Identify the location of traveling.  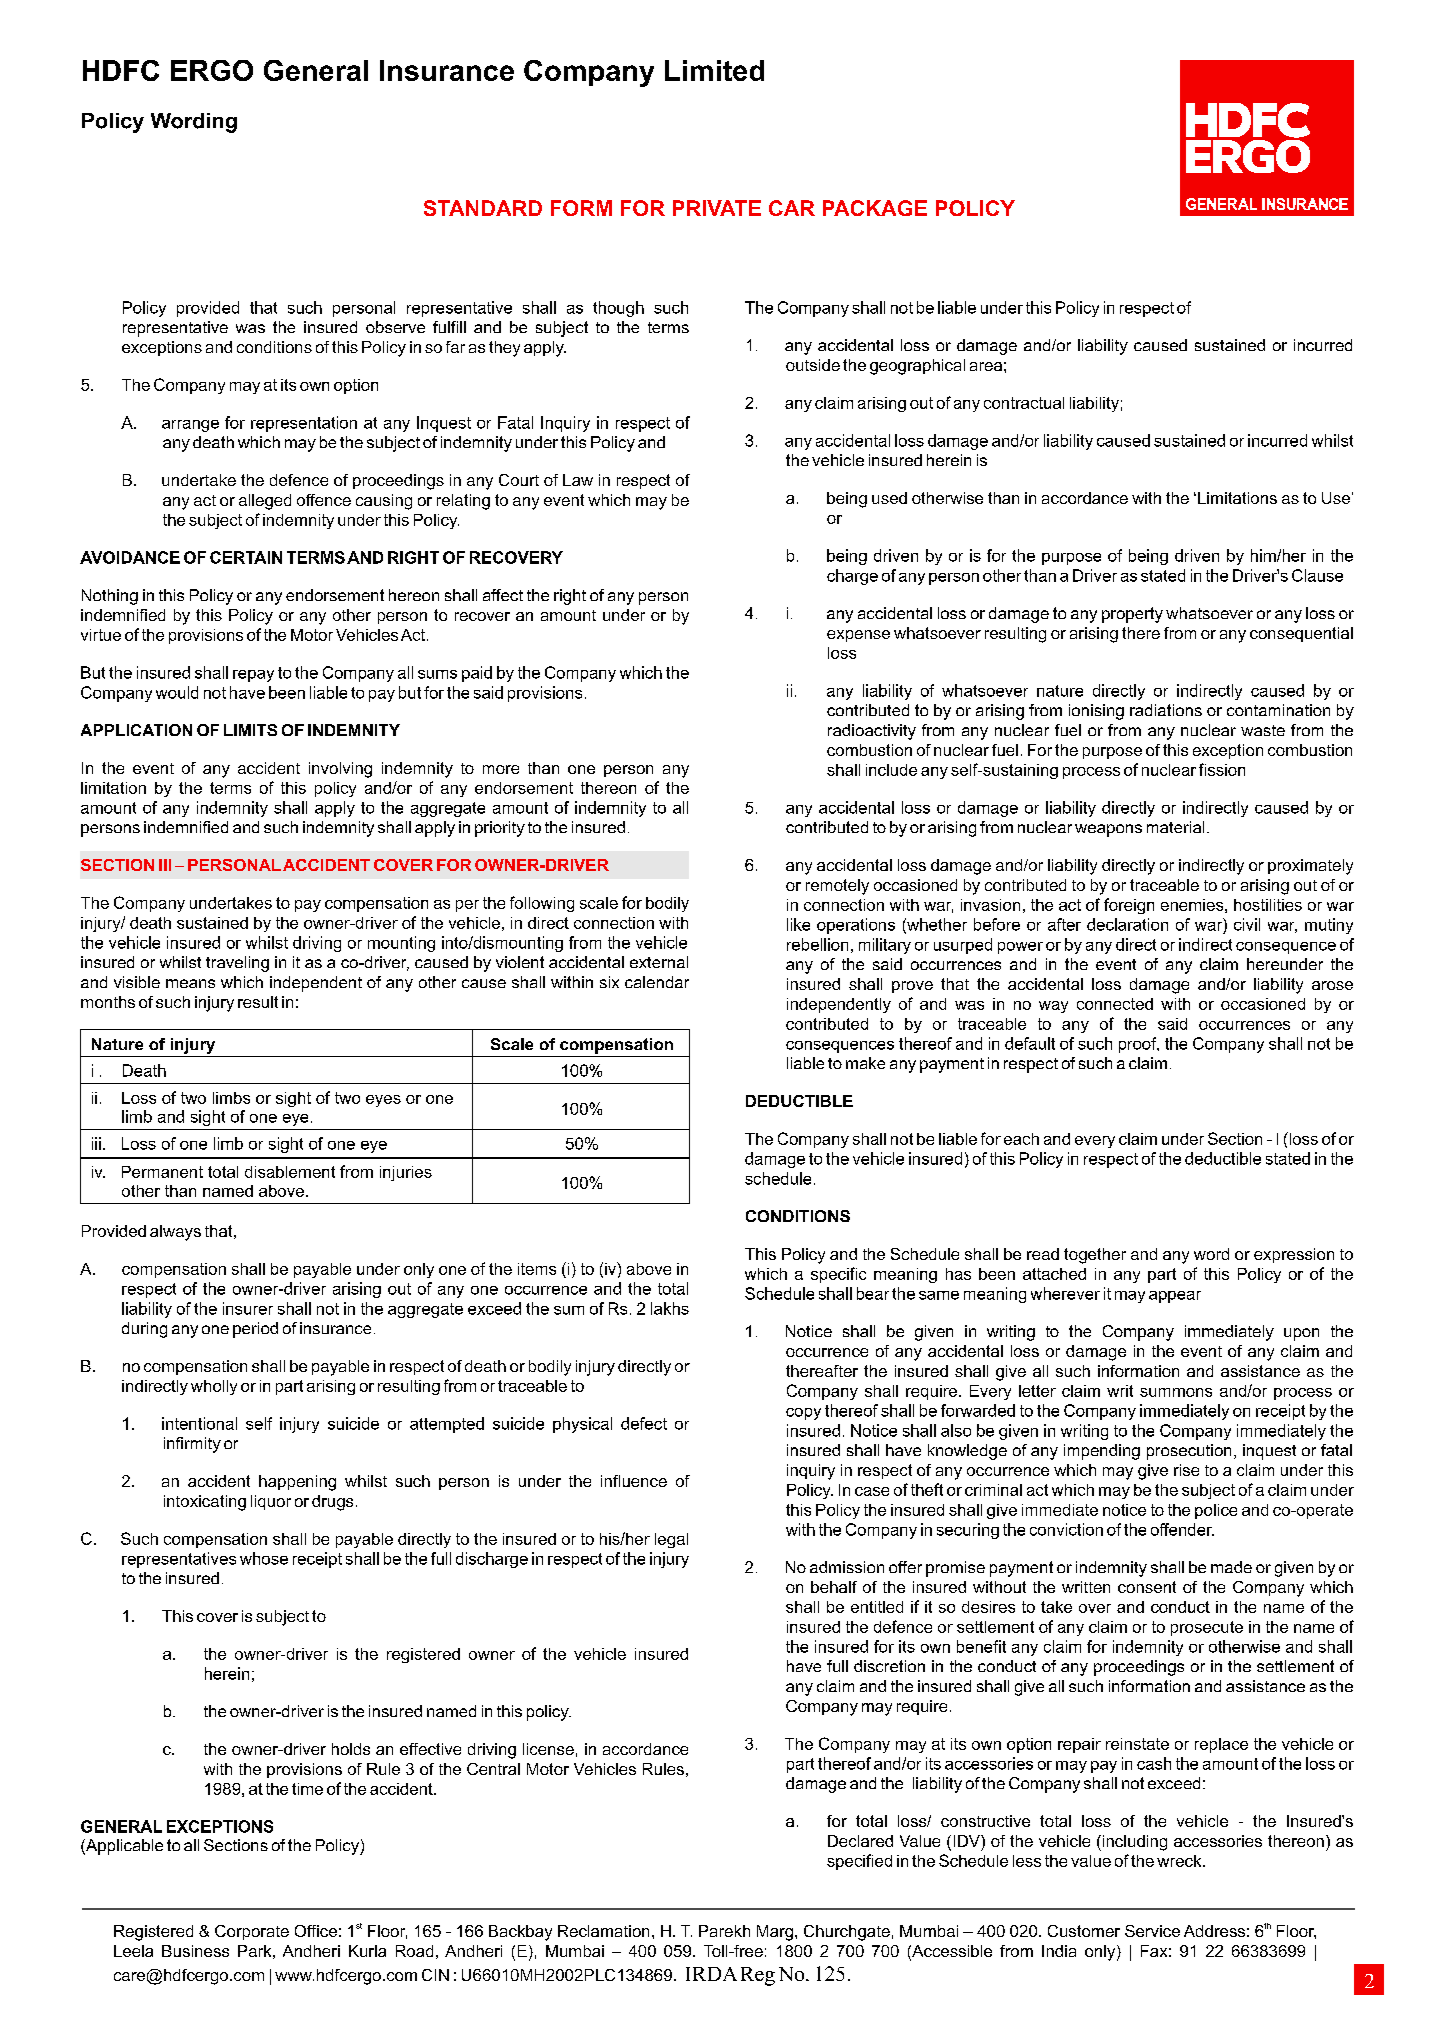
(237, 964).
